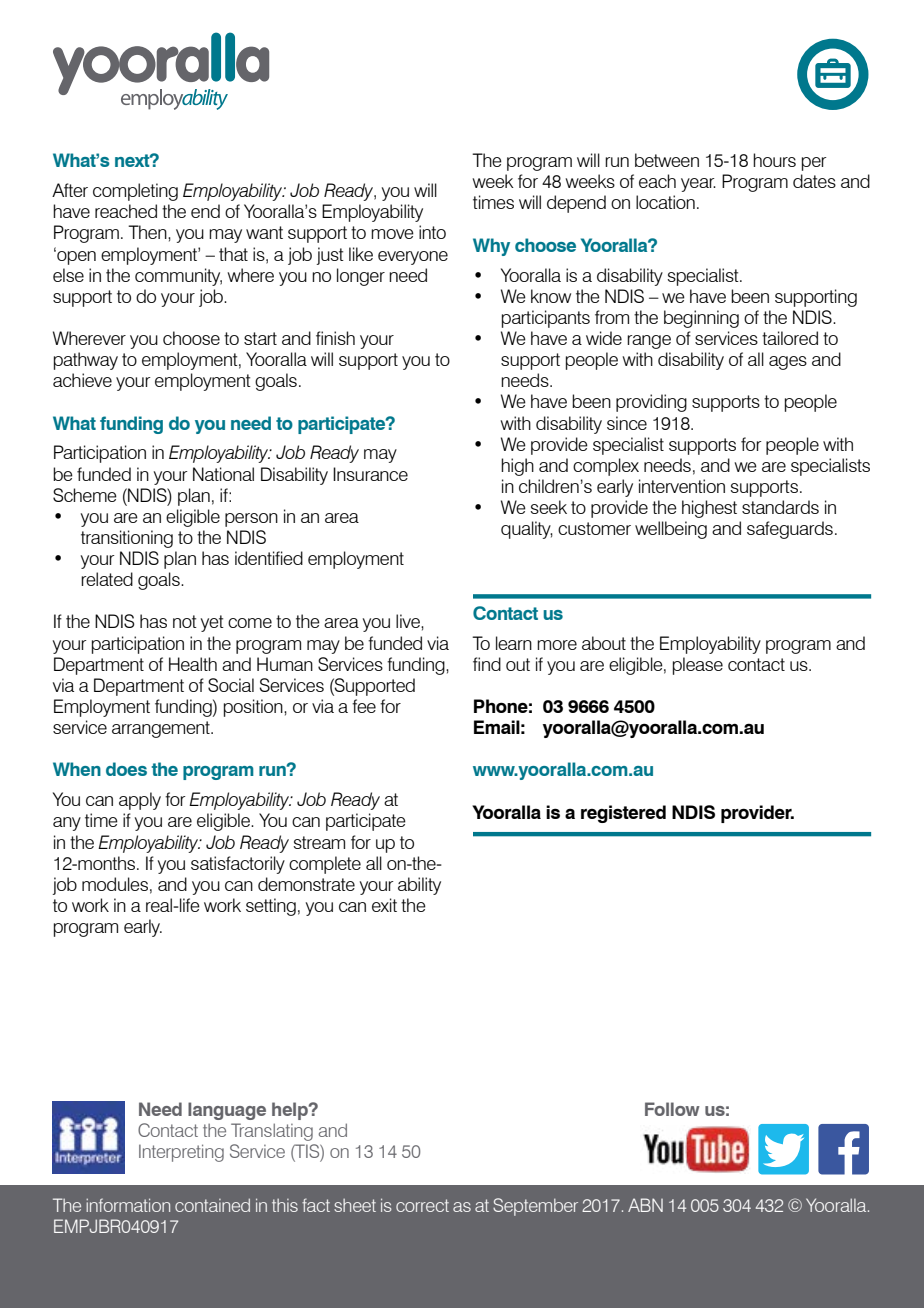 This screenshot has height=1308, width=924. Describe the element at coordinates (335, 338) in the screenshot. I see `finish` at that location.
